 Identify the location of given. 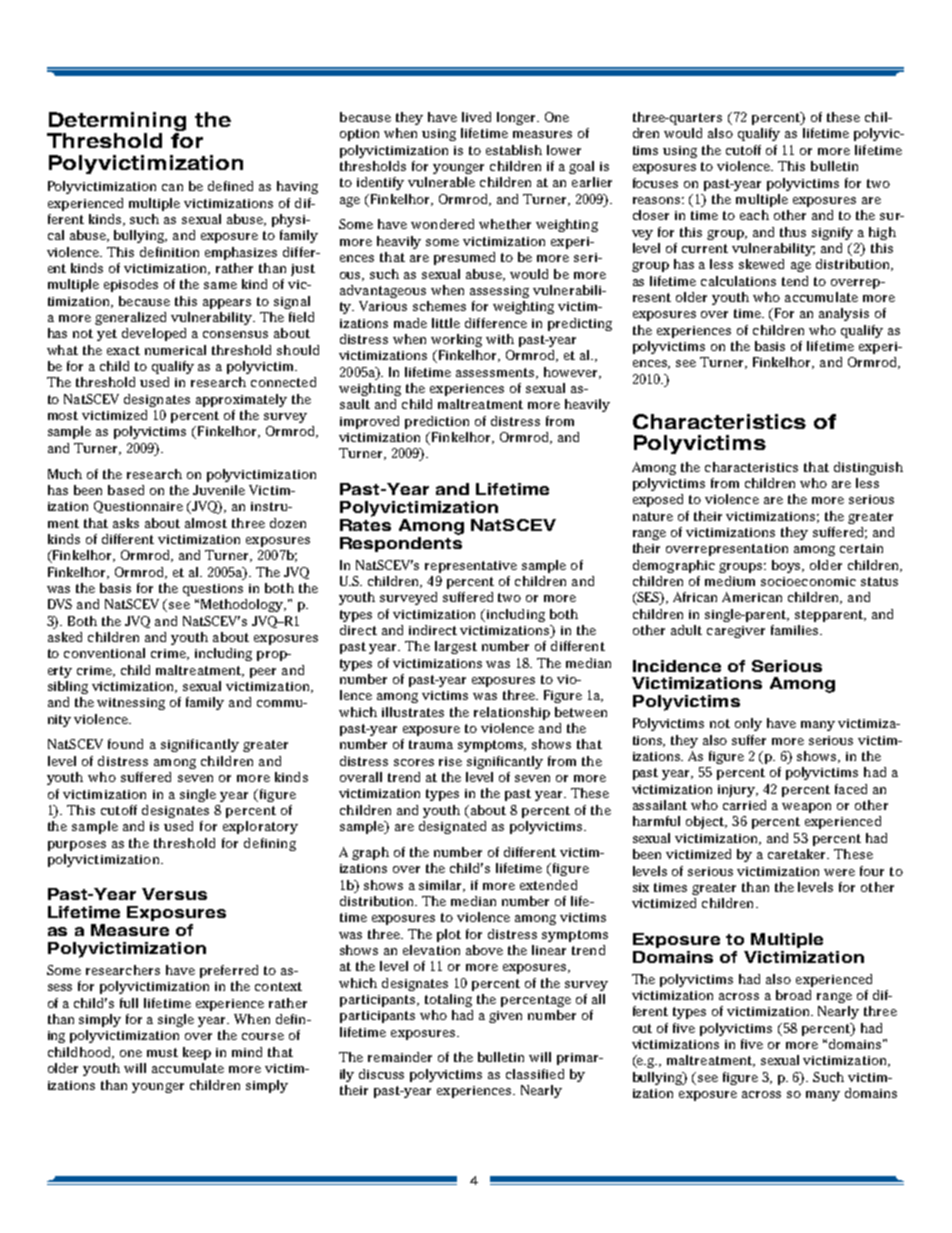
(505, 1017).
